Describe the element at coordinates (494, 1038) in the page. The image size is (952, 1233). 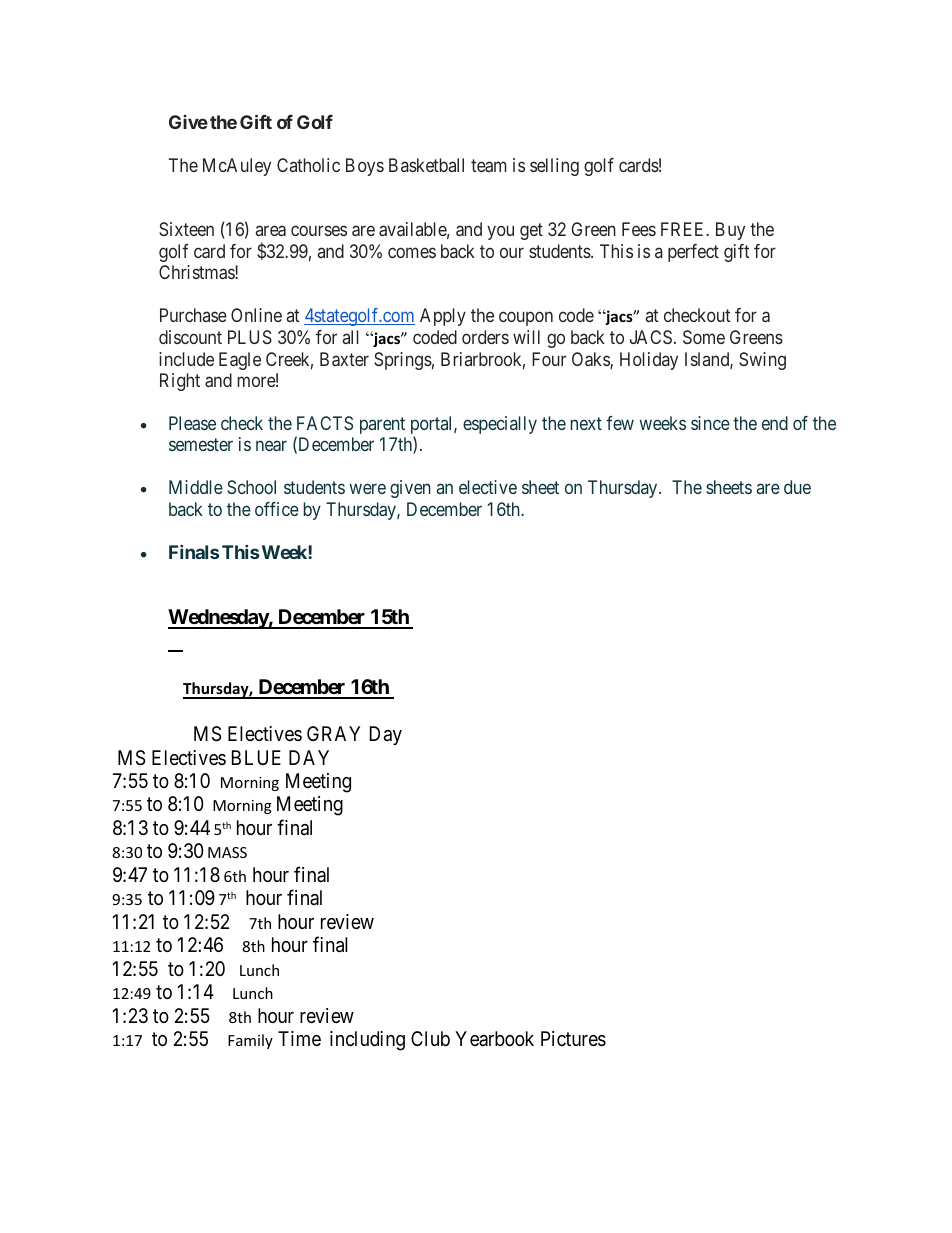
I see `Yearbook` at that location.
